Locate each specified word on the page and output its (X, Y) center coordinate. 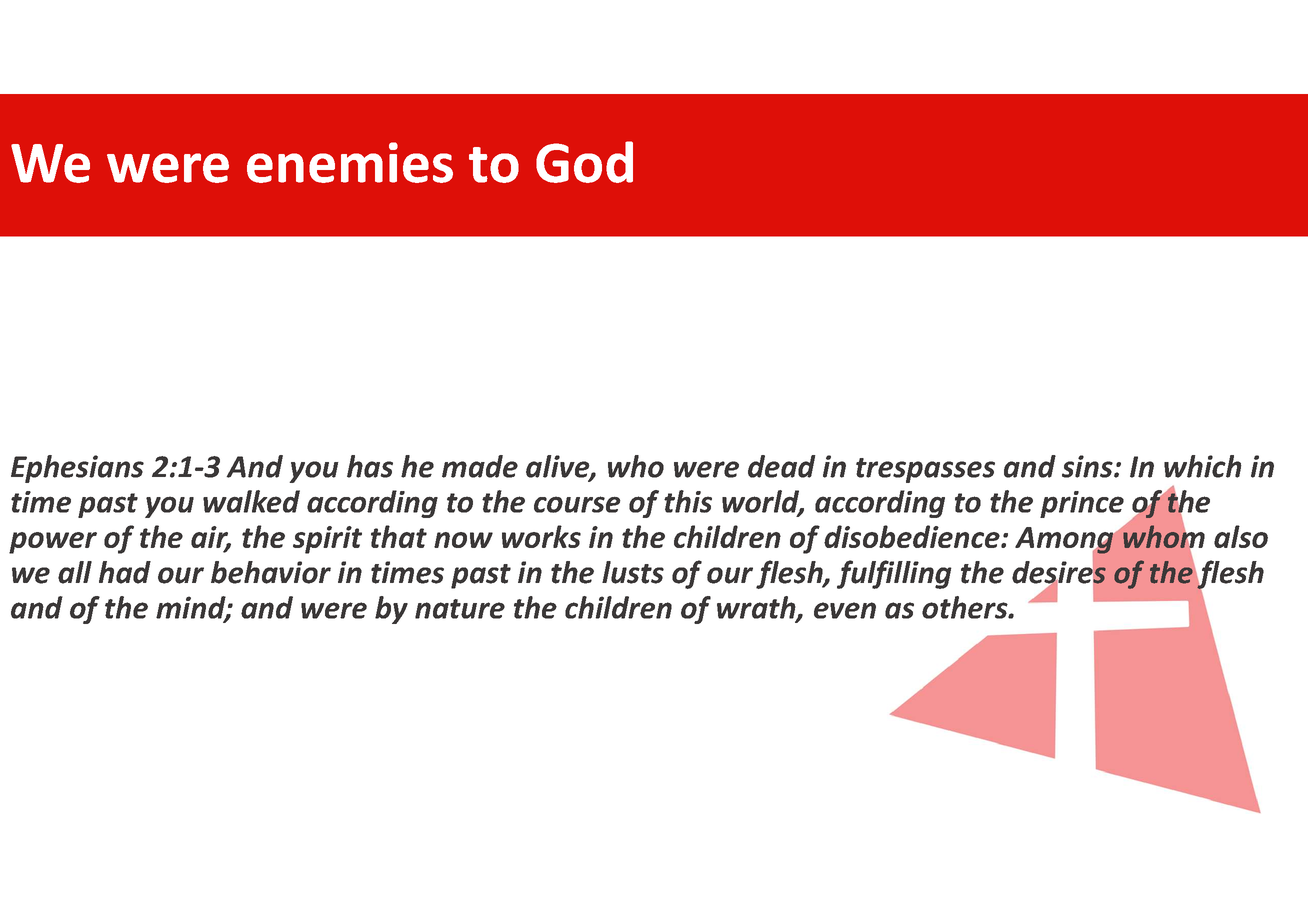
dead (782, 466)
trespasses (925, 470)
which (1203, 466)
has (370, 466)
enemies (350, 162)
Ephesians (77, 469)
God (584, 162)
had (125, 572)
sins (1088, 466)
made (480, 466)
